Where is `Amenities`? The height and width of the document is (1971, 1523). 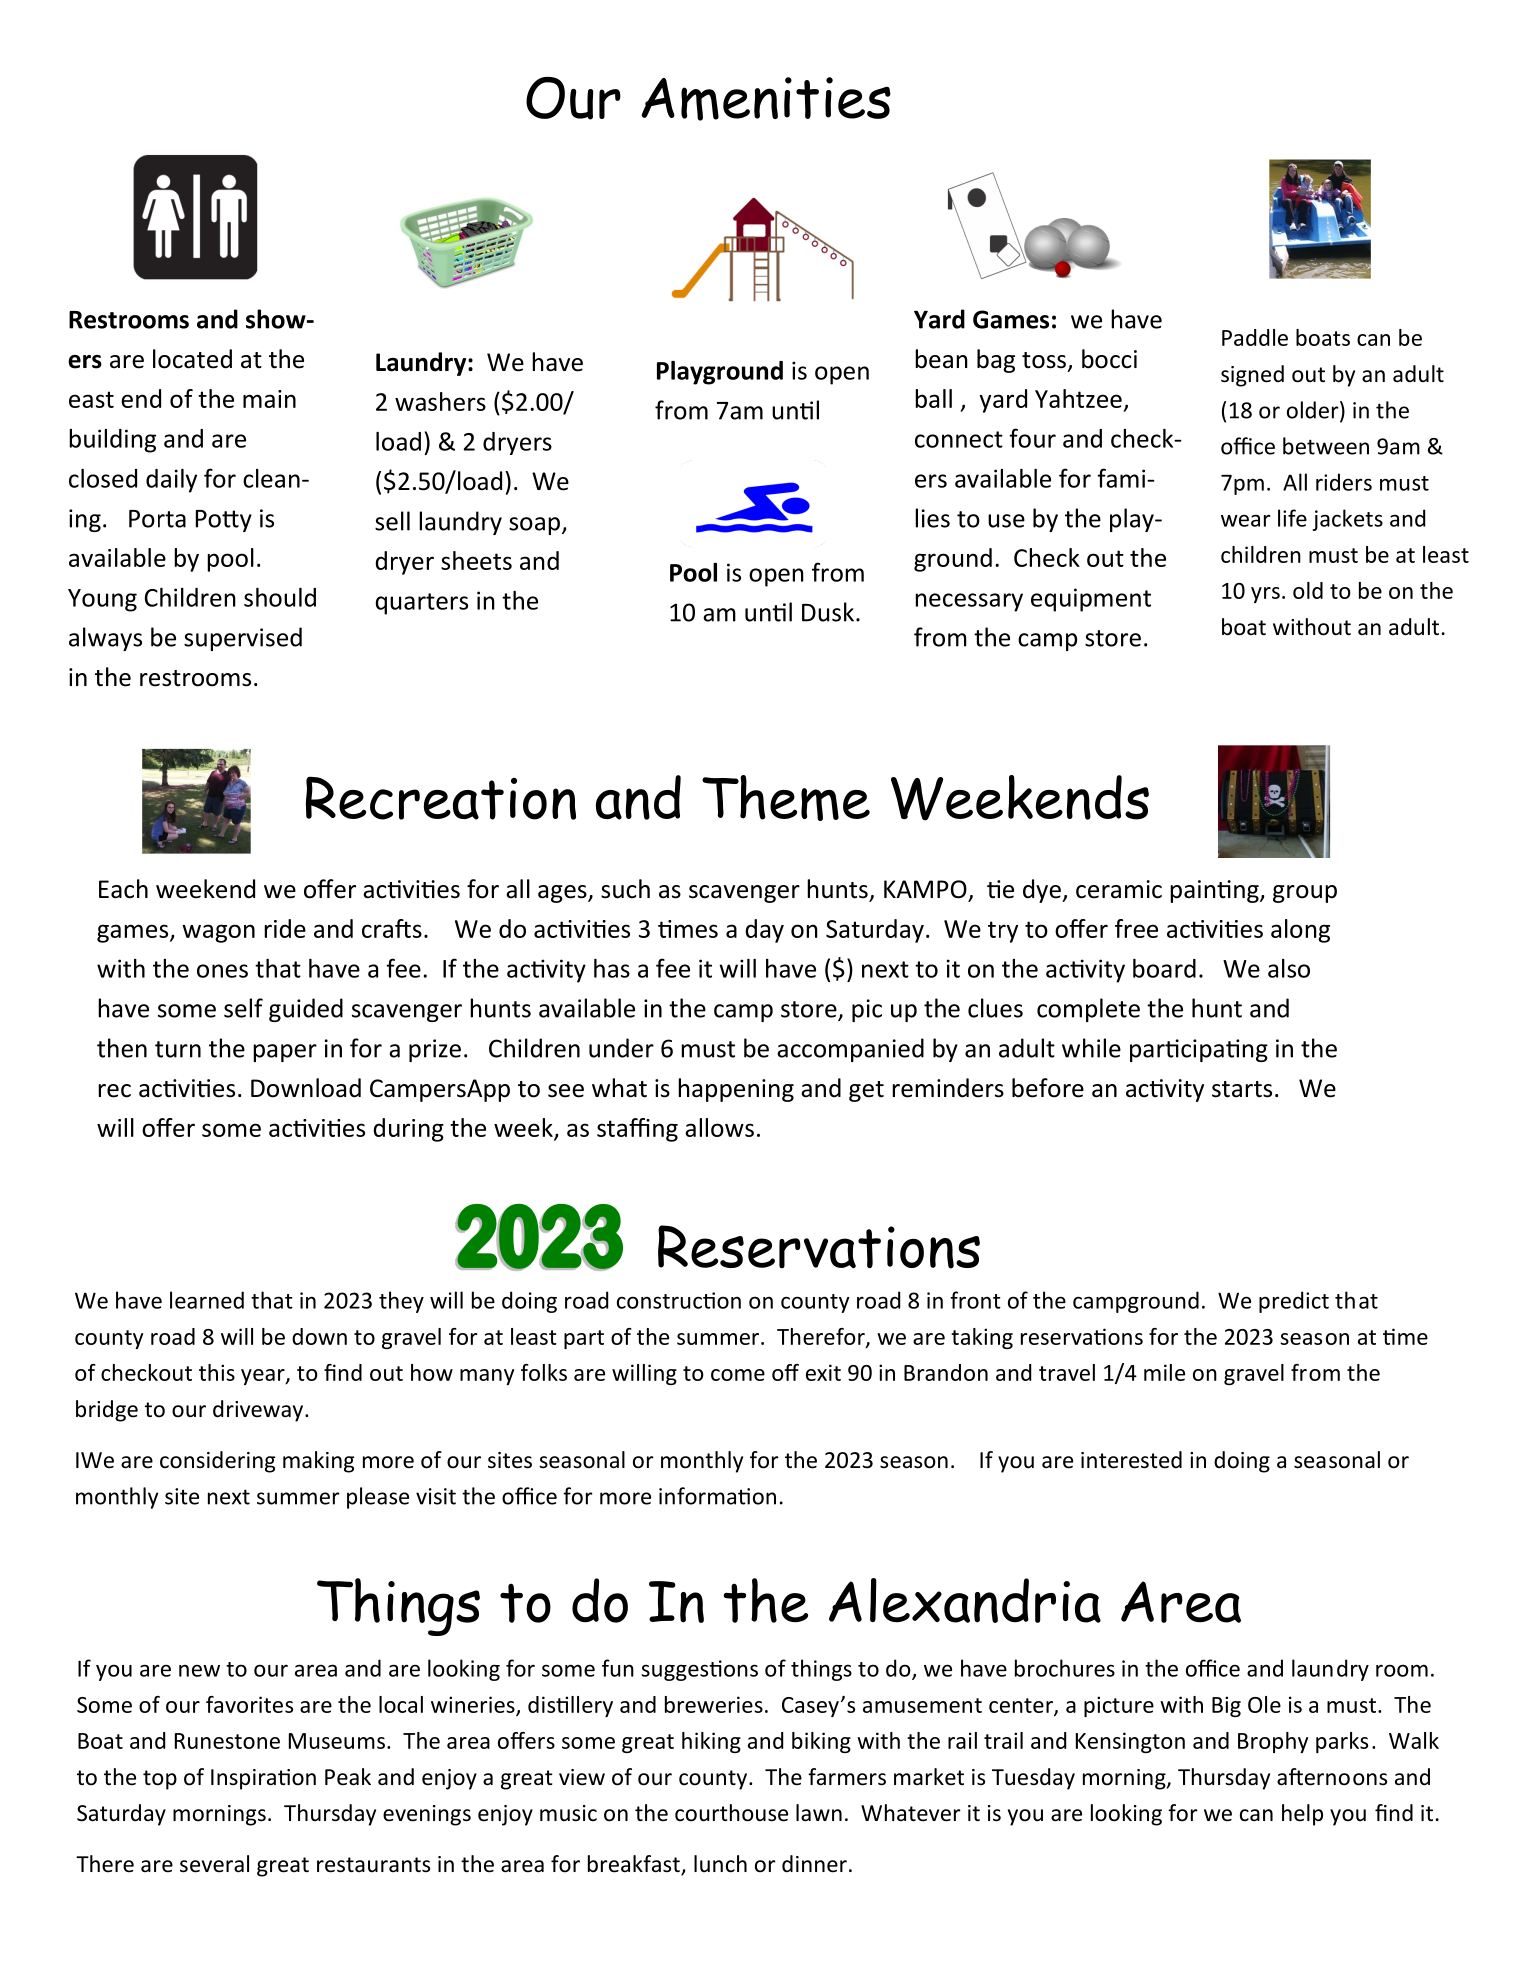 Amenities is located at coordinates (766, 99).
